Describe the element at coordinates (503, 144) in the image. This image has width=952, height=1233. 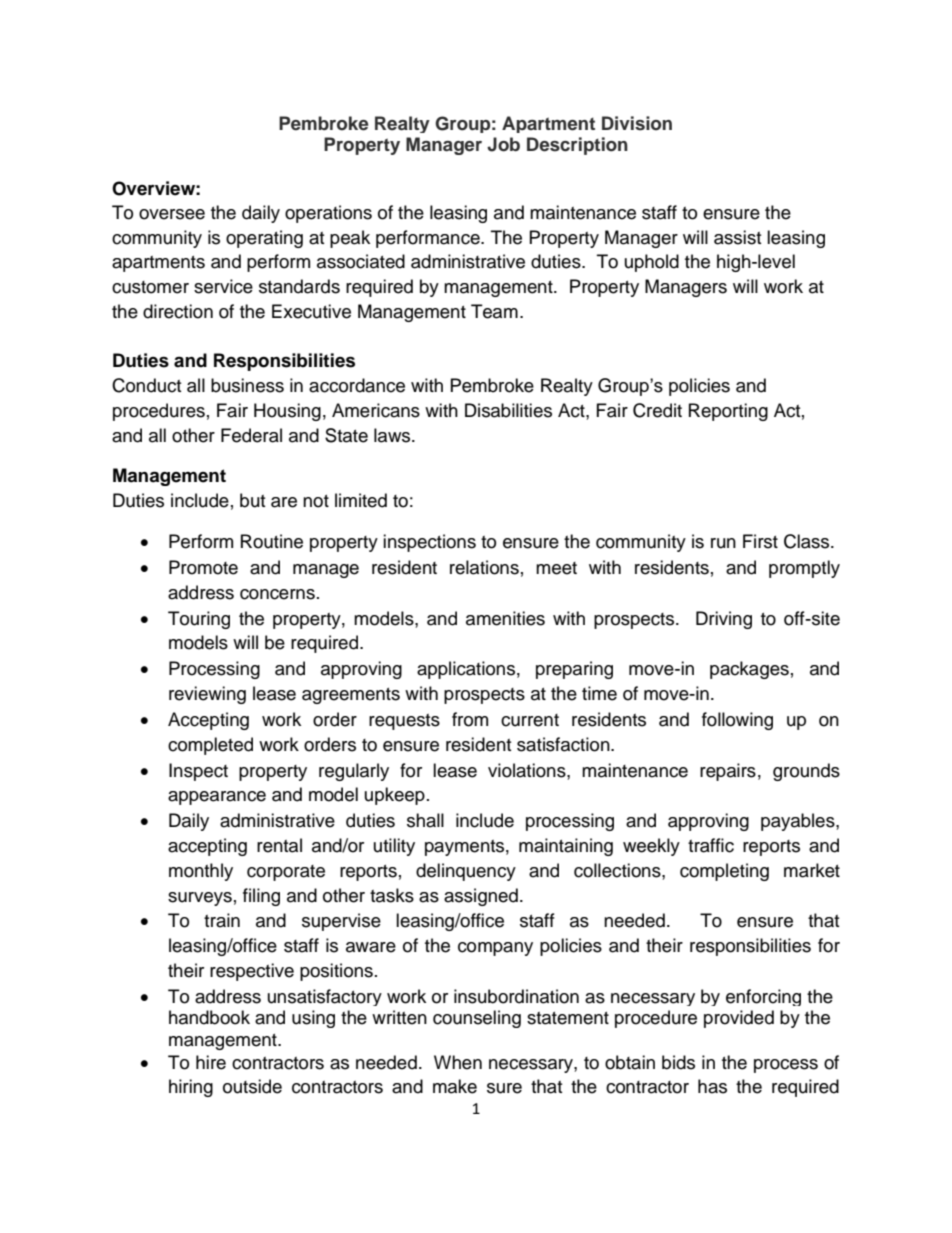
I see `Job` at that location.
